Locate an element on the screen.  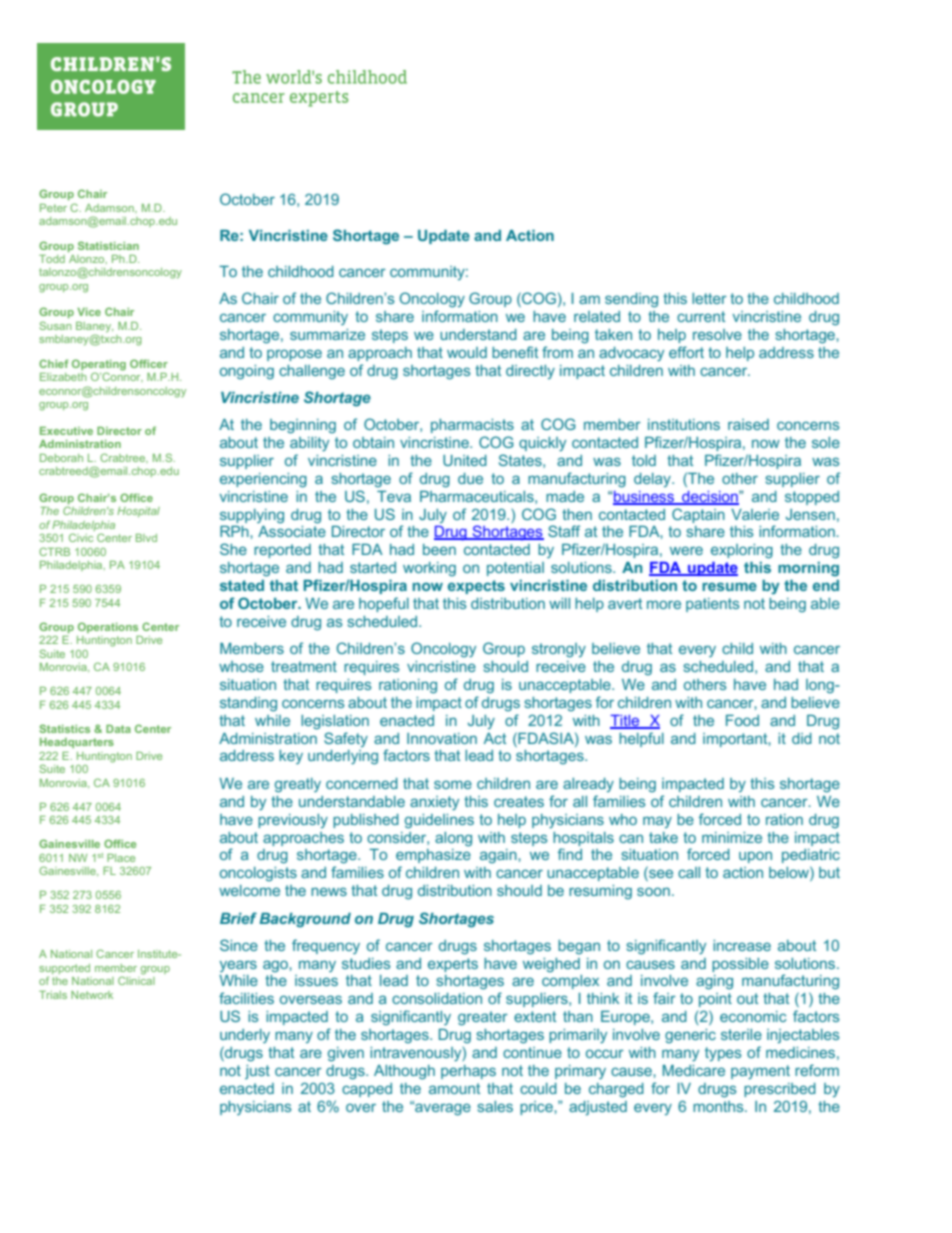
letter is located at coordinates (709, 298).
